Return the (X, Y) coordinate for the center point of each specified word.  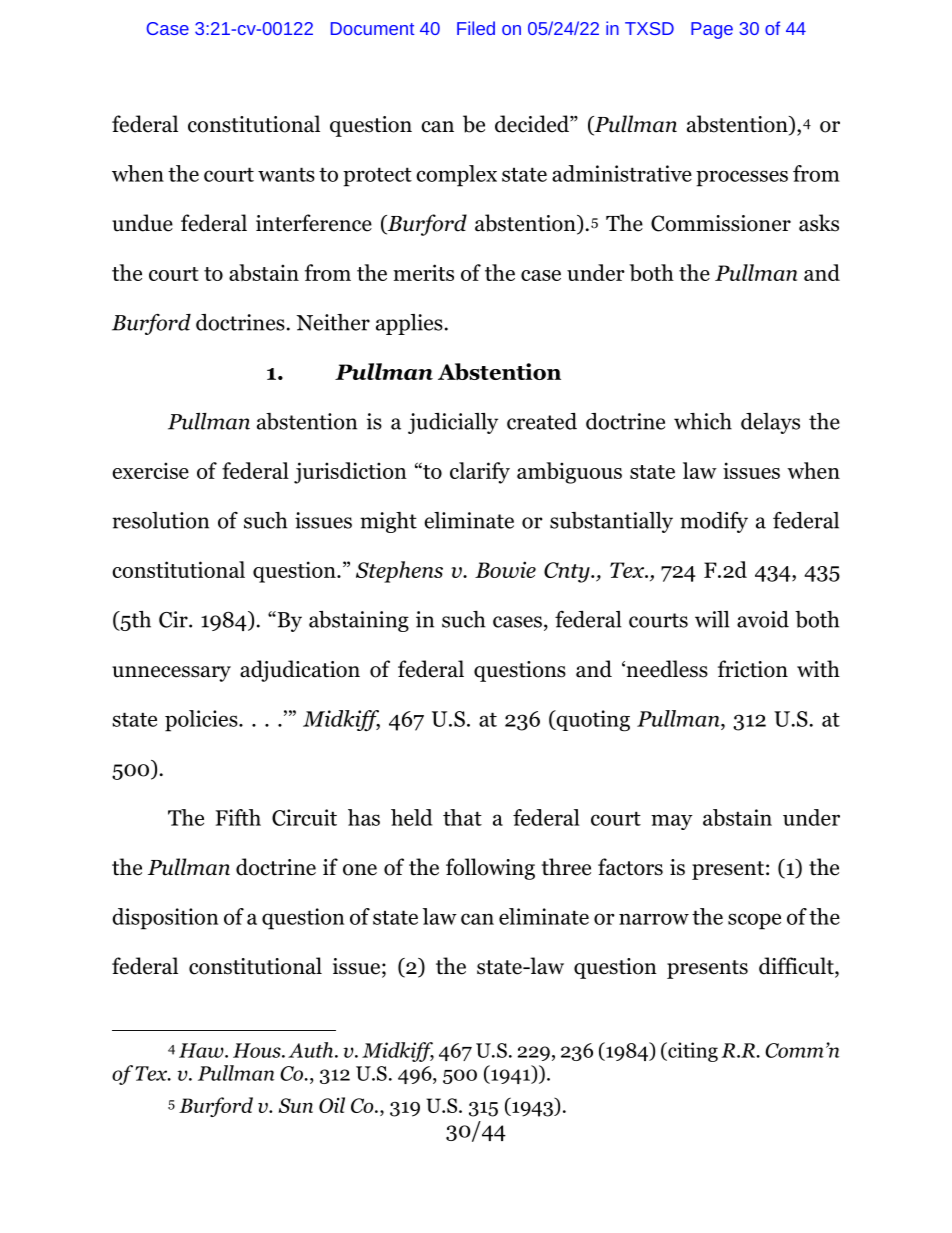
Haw (202, 1050)
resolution (160, 520)
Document (372, 28)
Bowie (505, 569)
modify (714, 522)
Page (712, 30)
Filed (476, 28)
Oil (332, 1105)
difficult (797, 967)
